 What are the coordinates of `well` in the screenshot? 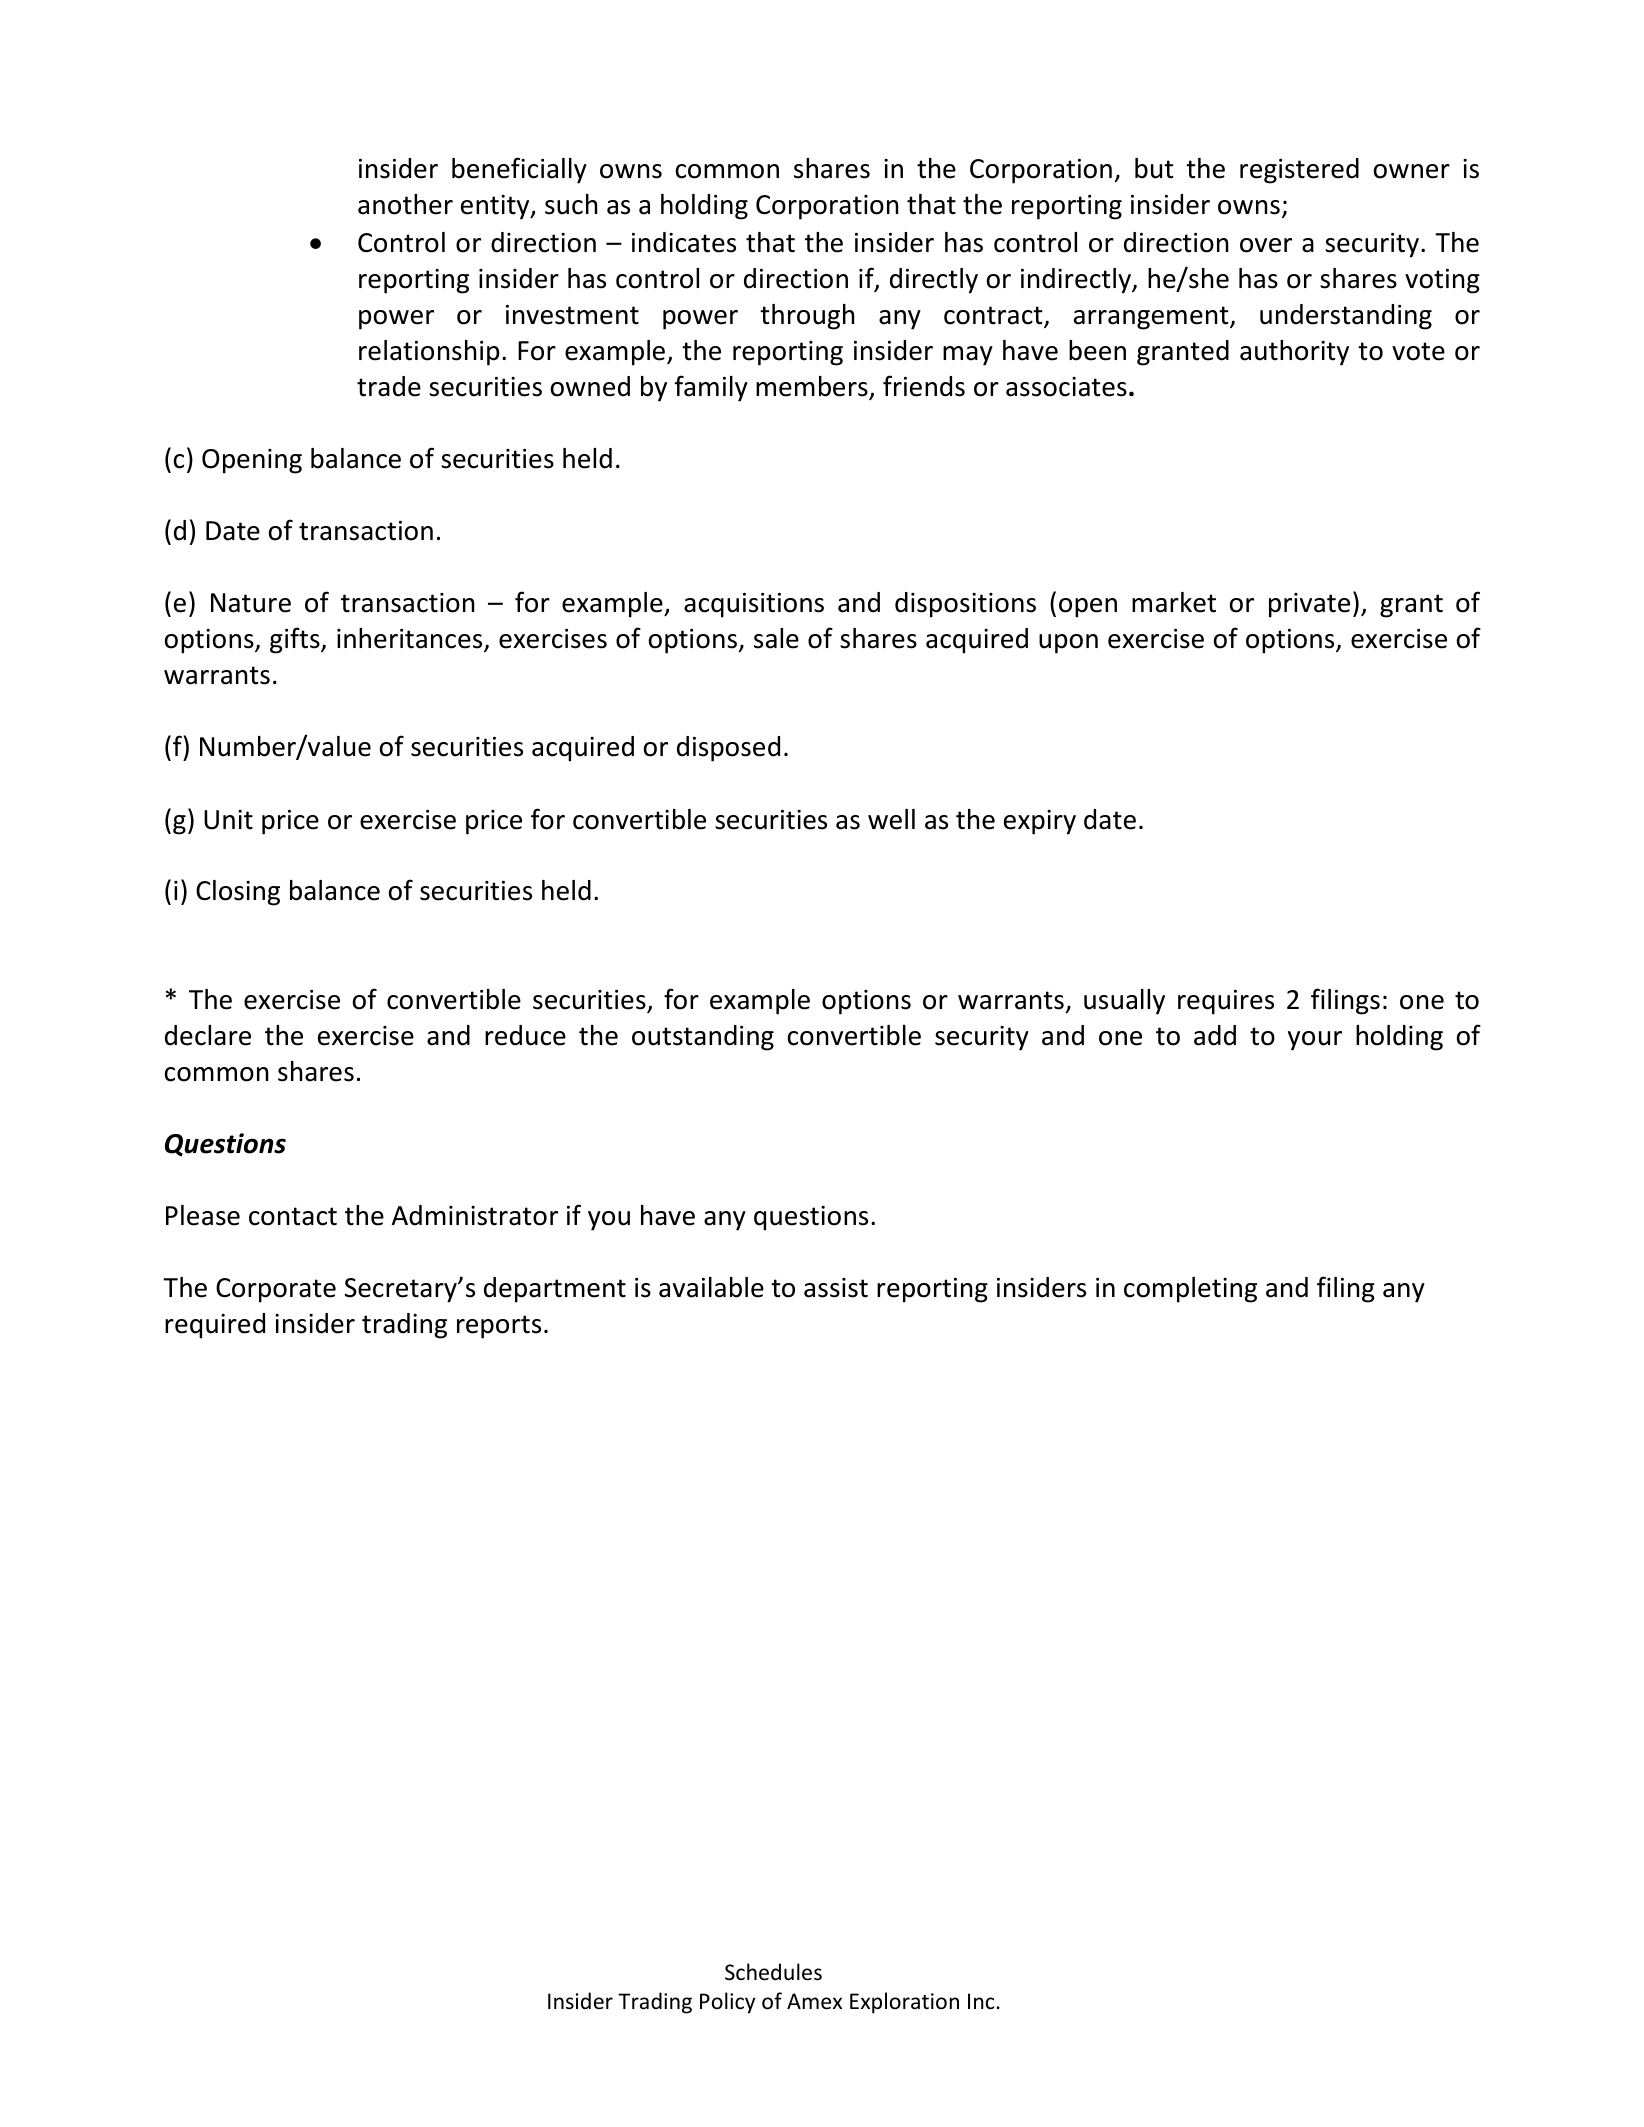 It's located at (891, 819).
